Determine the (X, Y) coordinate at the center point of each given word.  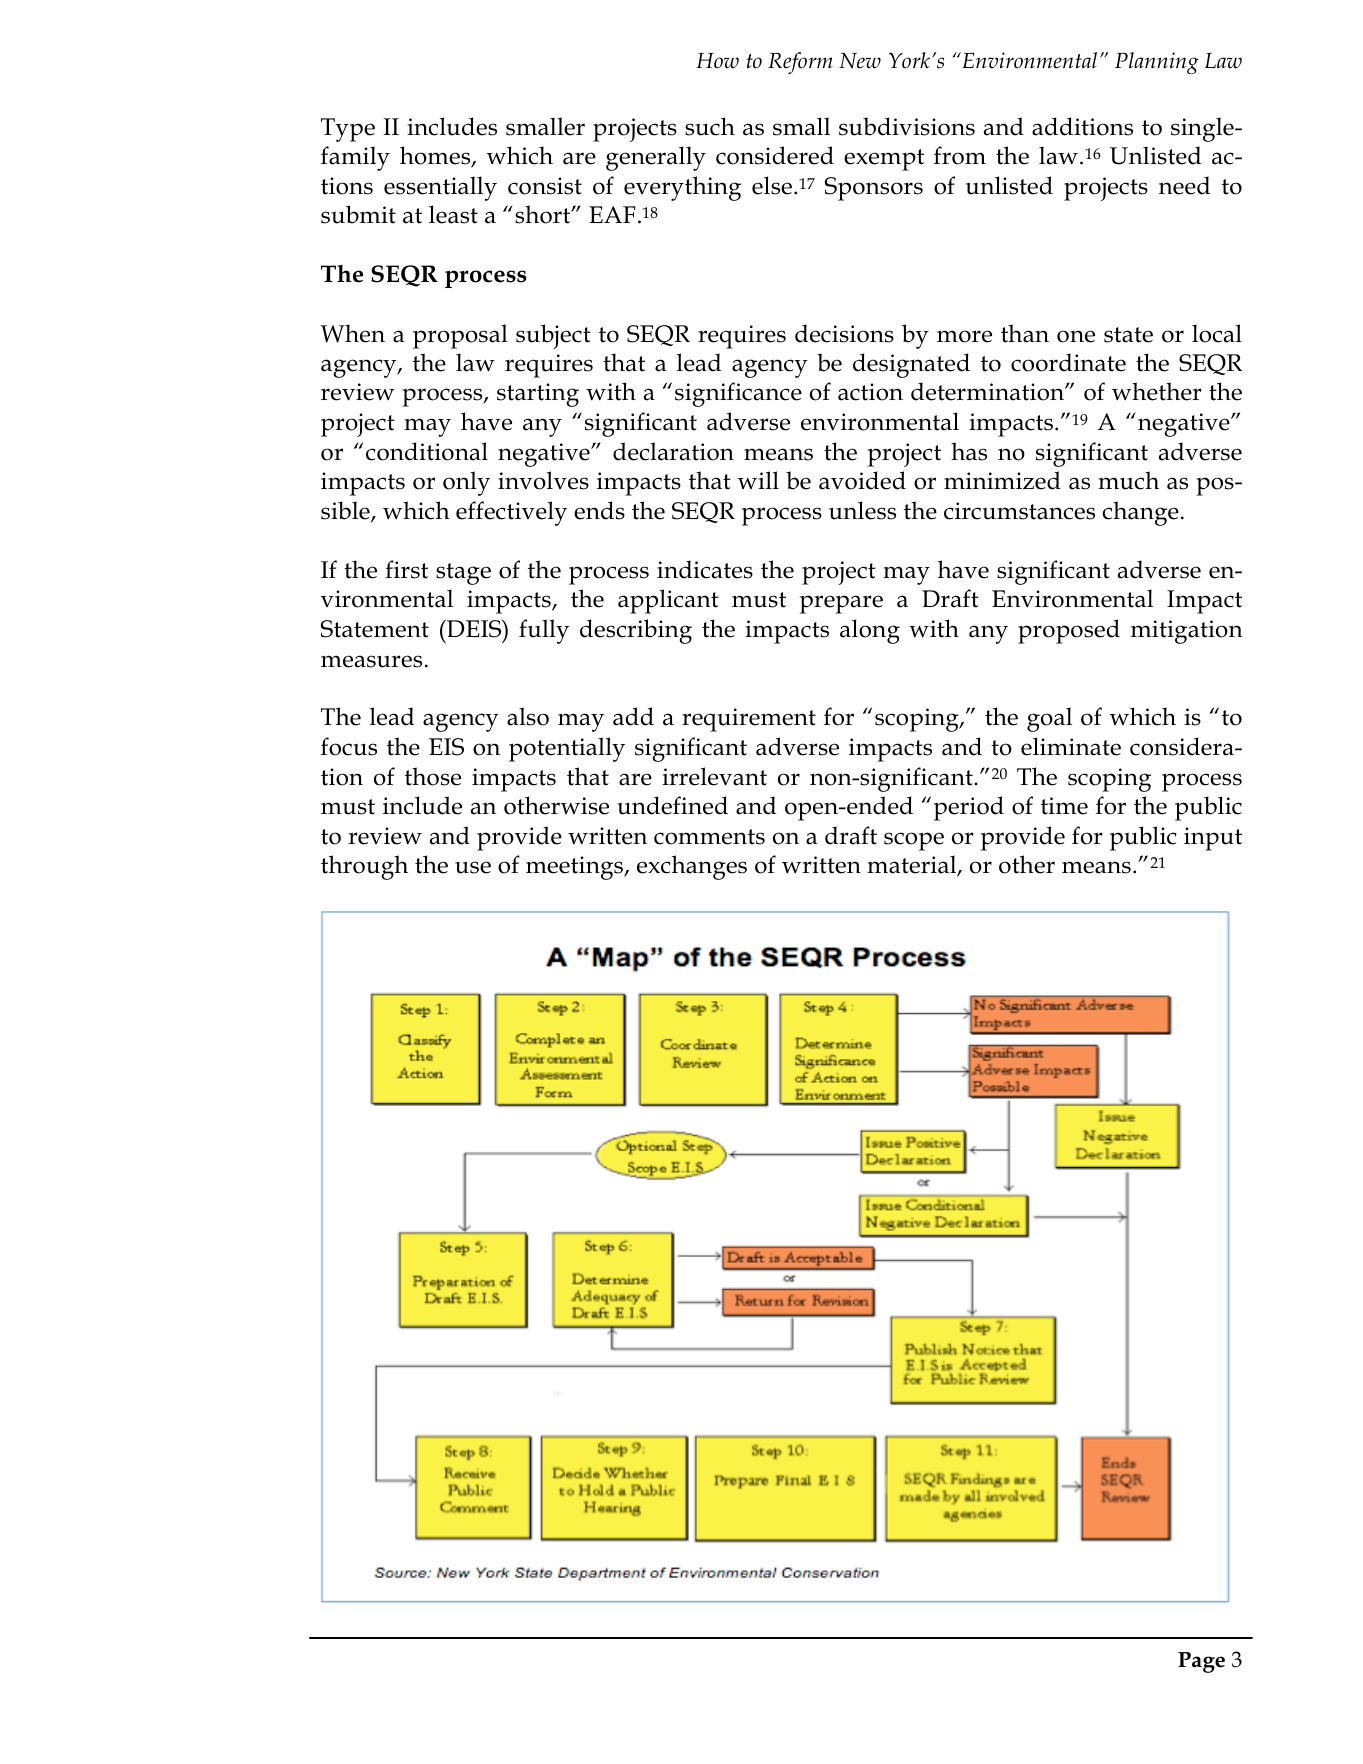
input (1213, 839)
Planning (1156, 63)
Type (348, 130)
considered (775, 155)
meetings (576, 868)
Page (1201, 1662)
